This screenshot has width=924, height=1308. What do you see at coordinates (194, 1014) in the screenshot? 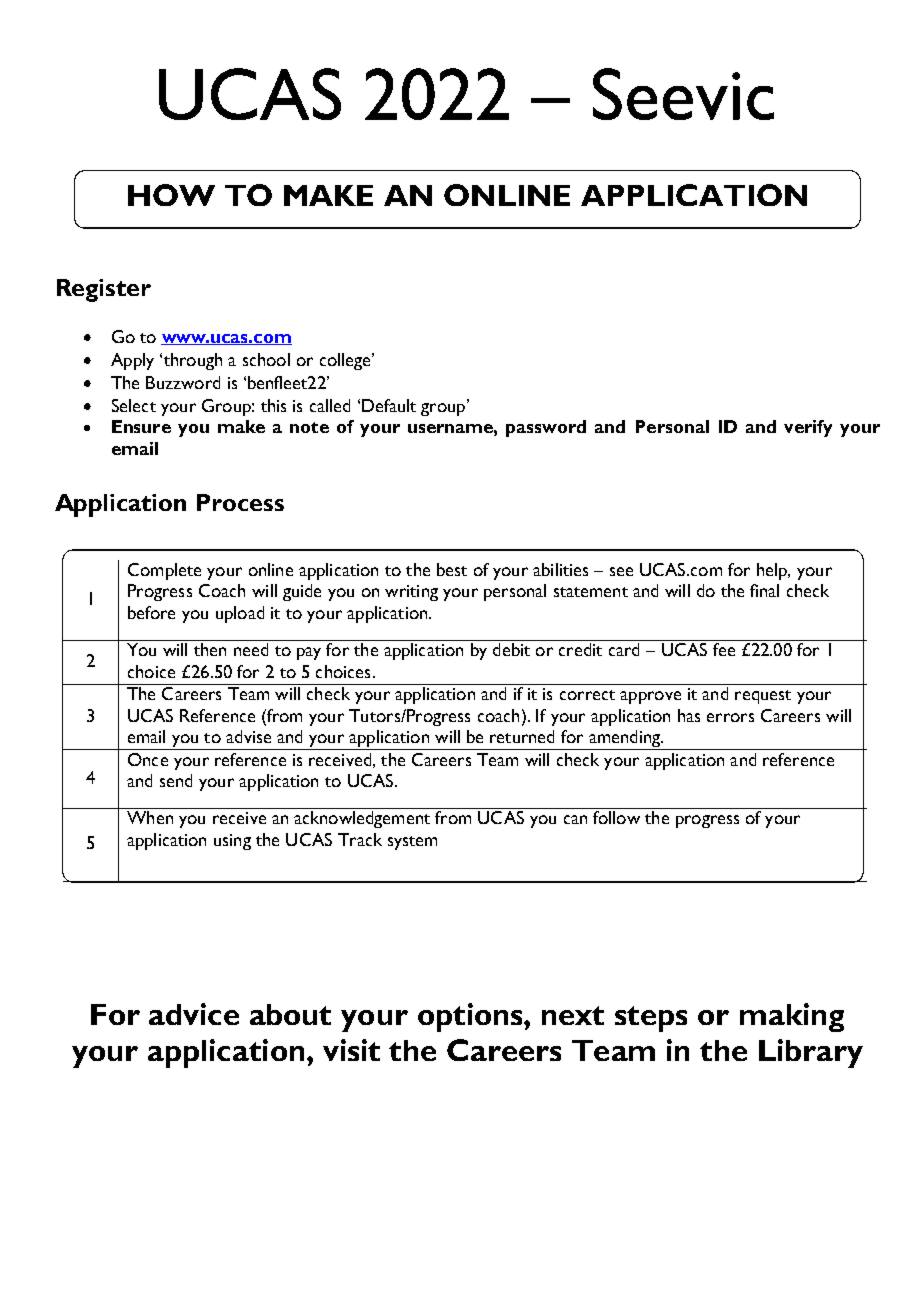
I see `advice` at bounding box center [194, 1014].
